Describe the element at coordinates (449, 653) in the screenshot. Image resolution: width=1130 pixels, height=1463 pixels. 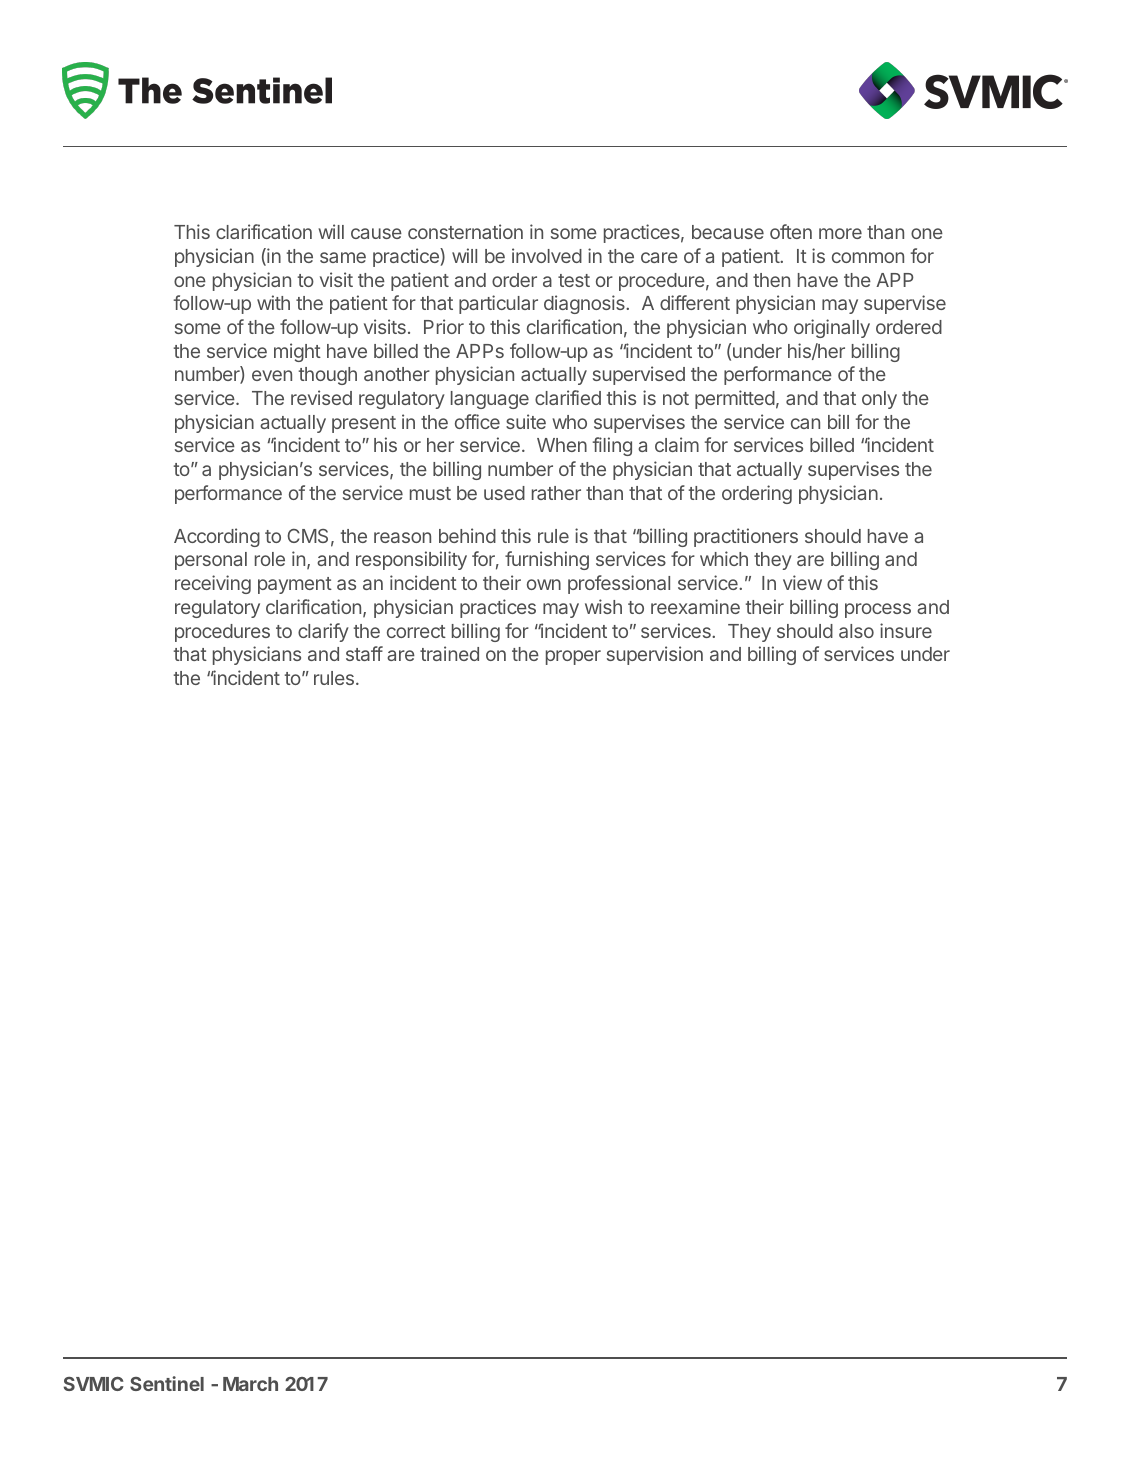
I see `trained` at that location.
